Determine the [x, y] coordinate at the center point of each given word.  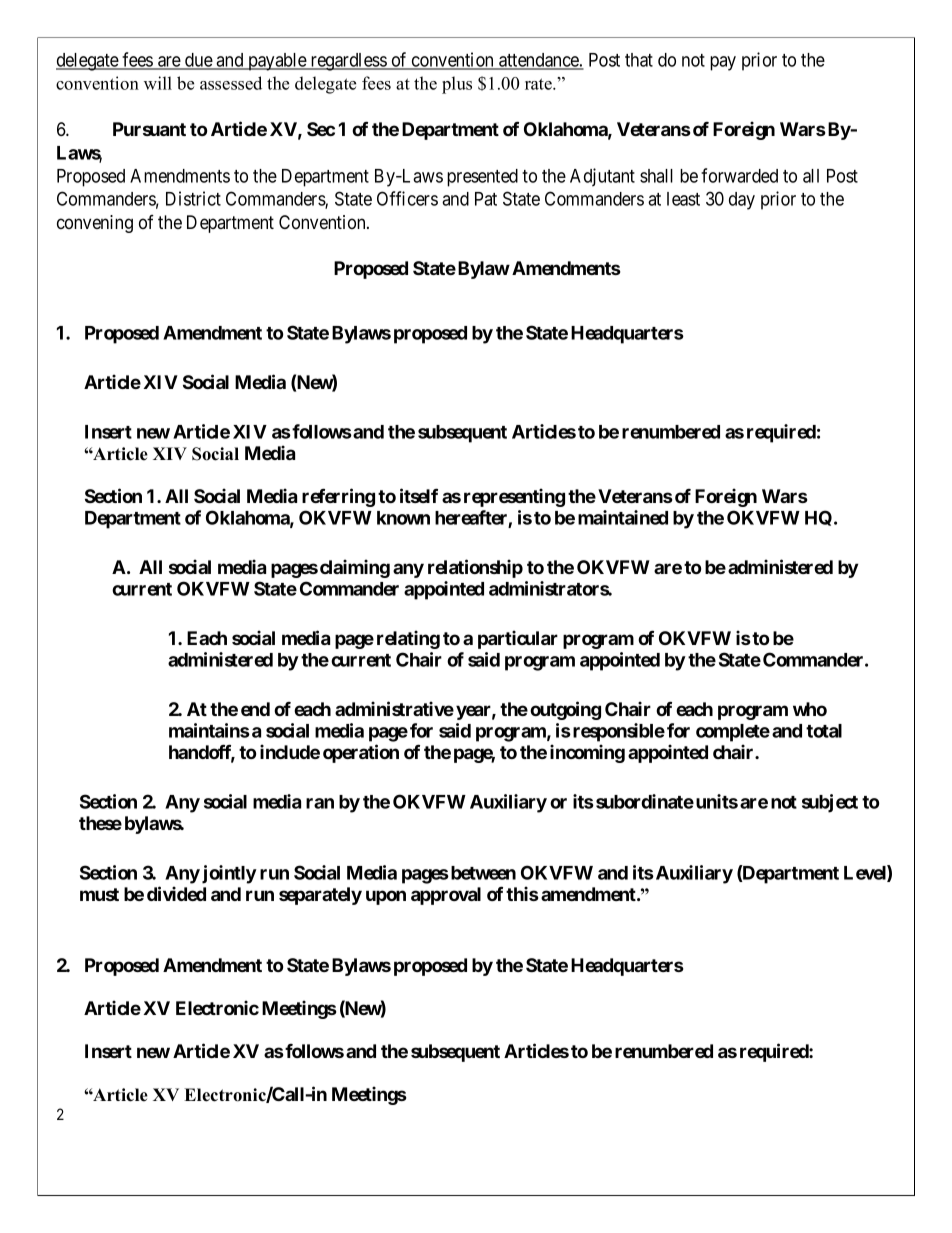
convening [95, 224]
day [742, 201]
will [158, 83]
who [810, 709]
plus [457, 85]
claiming [355, 568]
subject [830, 803]
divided [176, 893]
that [639, 60]
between [482, 873]
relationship [475, 568]
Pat [486, 199]
